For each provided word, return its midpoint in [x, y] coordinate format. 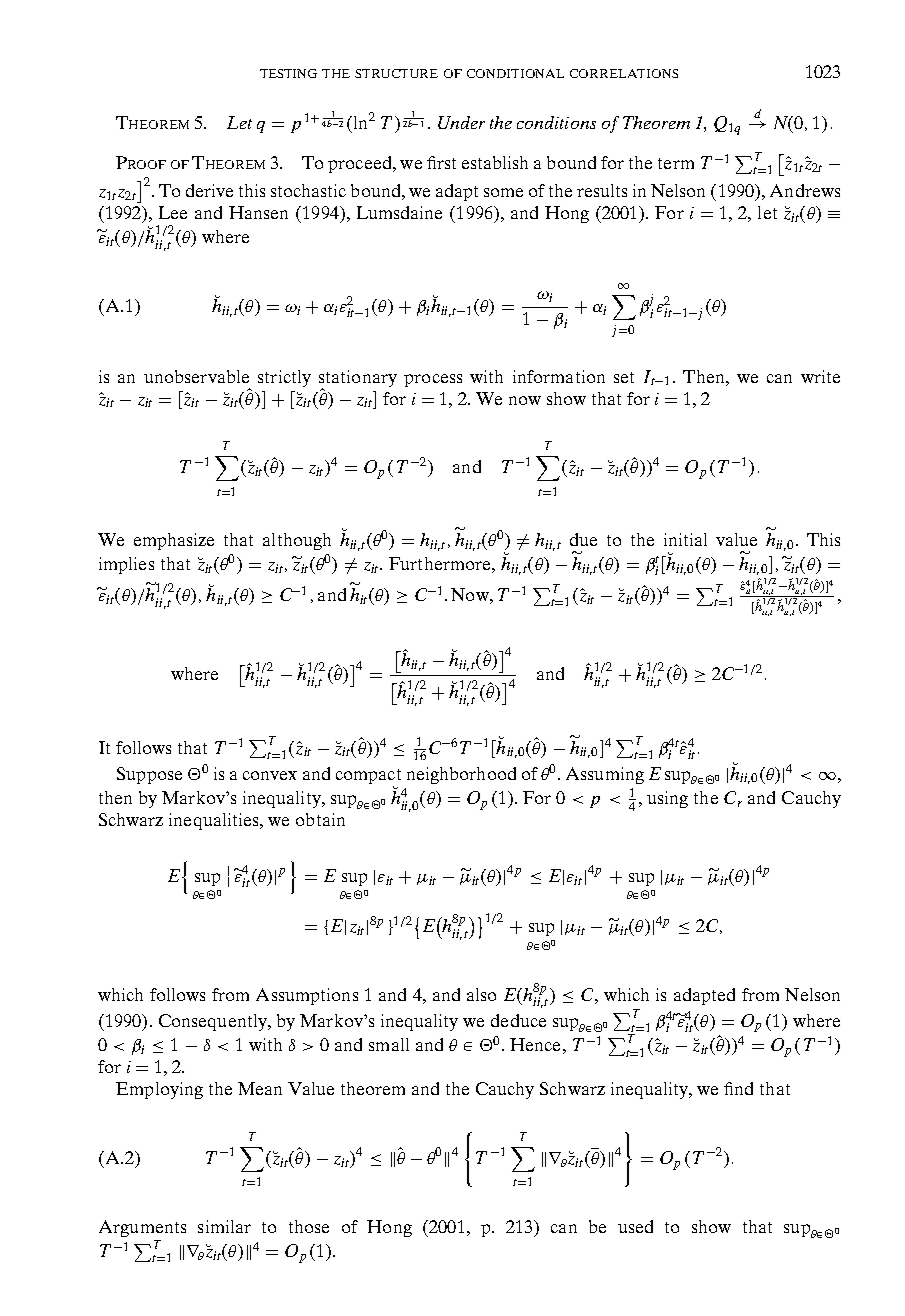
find [738, 1088]
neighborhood [461, 775]
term [676, 163]
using [667, 799]
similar [224, 1226]
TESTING [288, 73]
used [635, 1226]
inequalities [215, 821]
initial [685, 539]
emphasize [174, 541]
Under [461, 122]
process [433, 380]
